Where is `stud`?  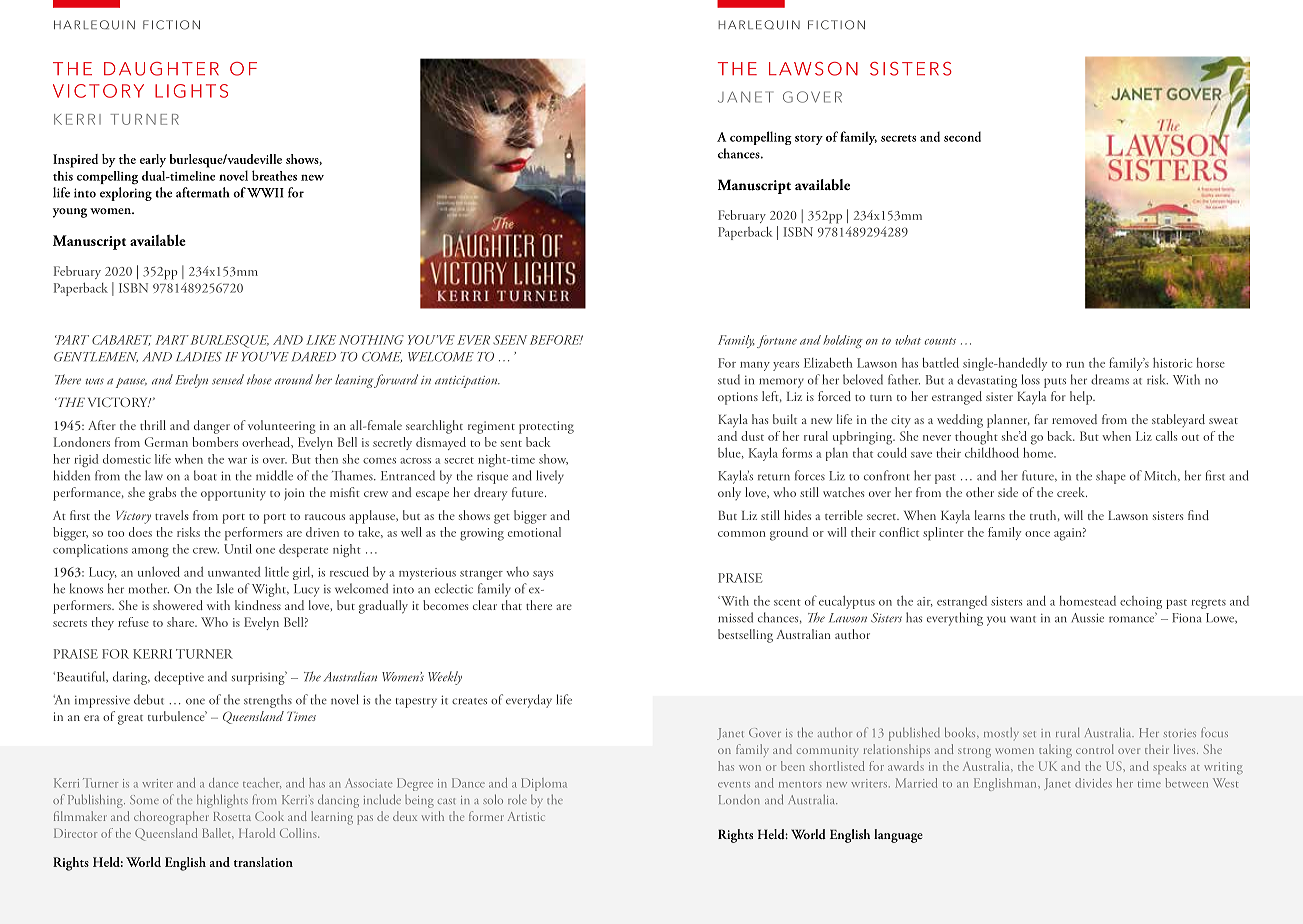 stud is located at coordinates (729, 379).
